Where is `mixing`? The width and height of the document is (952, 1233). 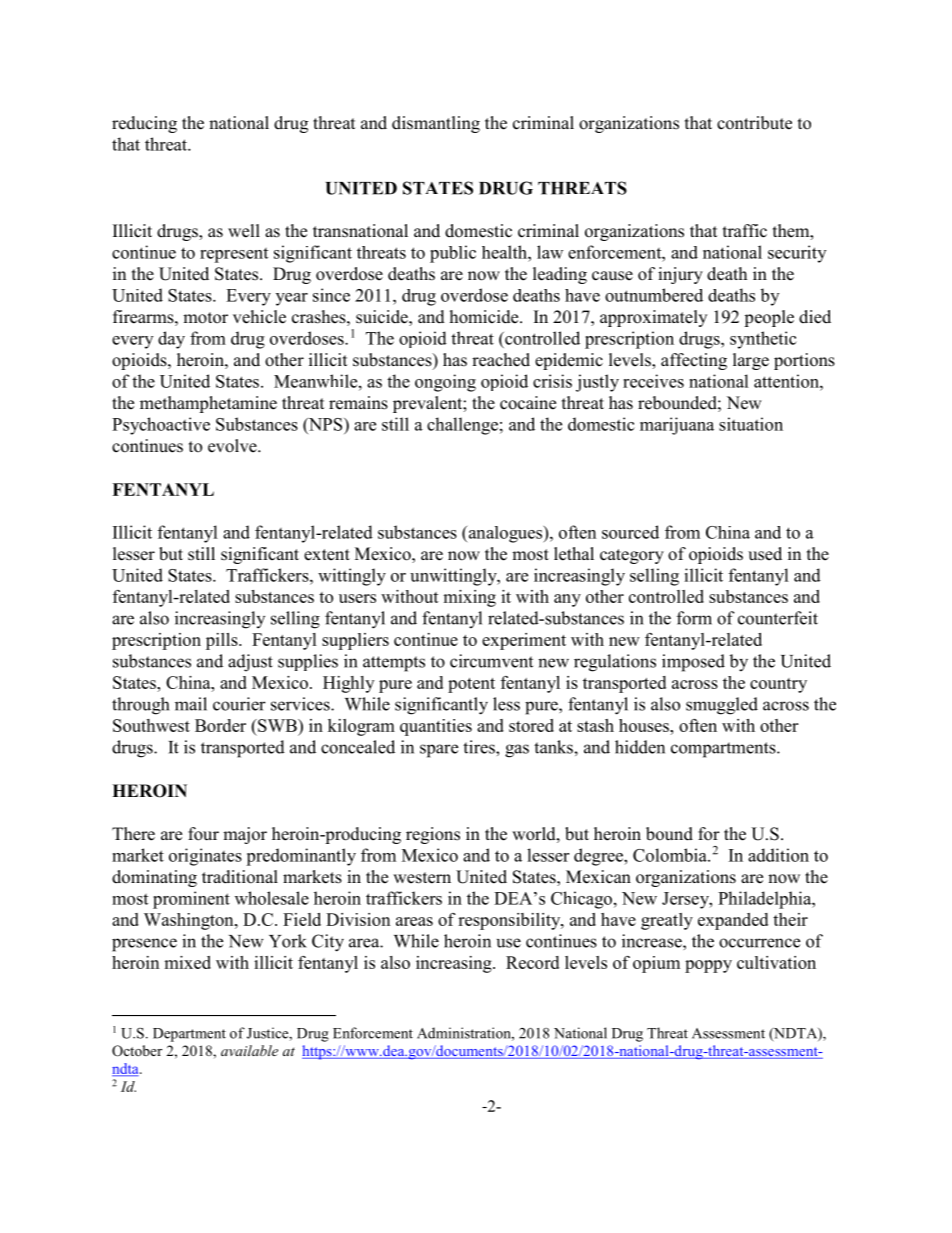 mixing is located at coordinates (469, 598).
